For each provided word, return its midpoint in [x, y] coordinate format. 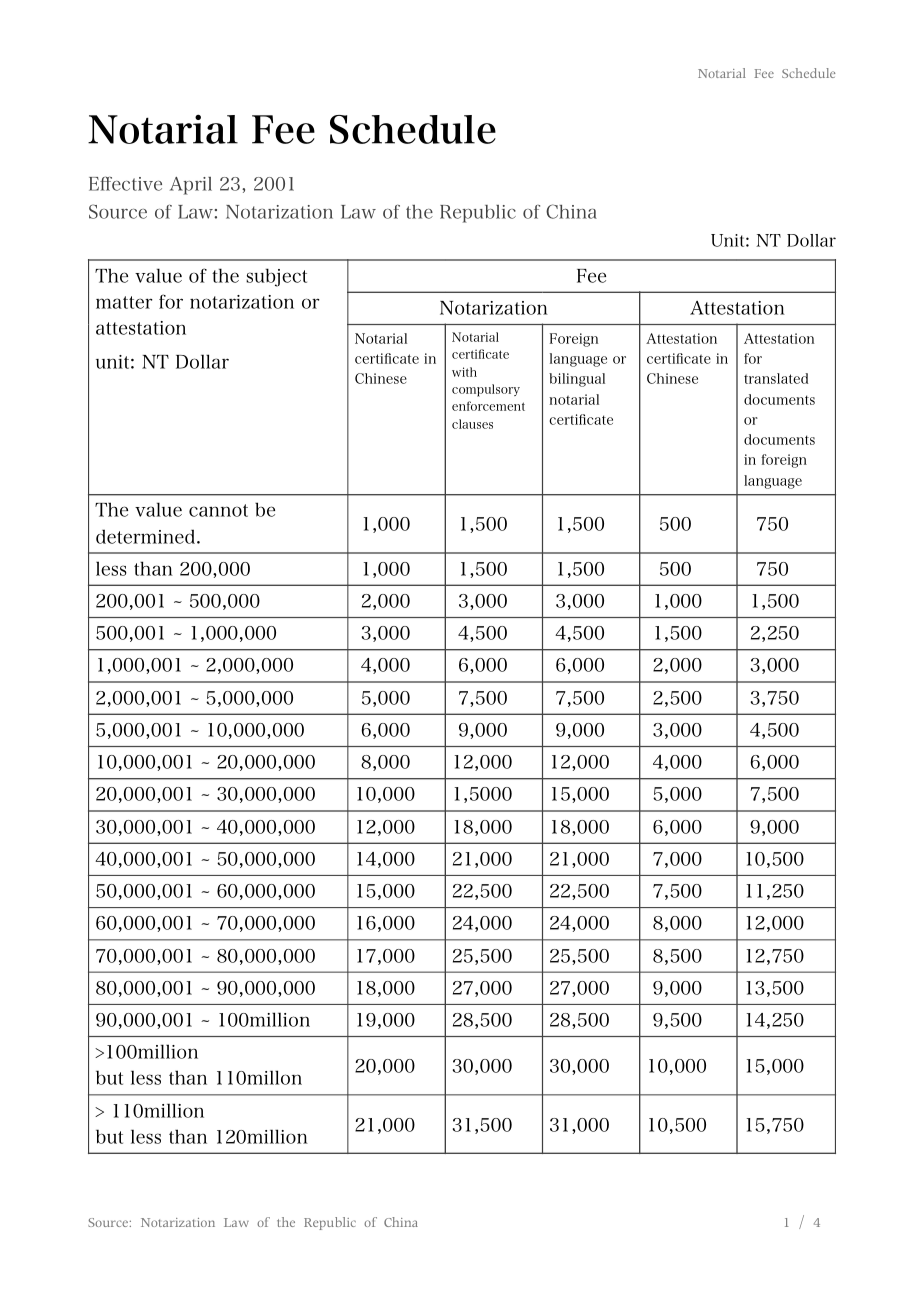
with [464, 372]
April [191, 186]
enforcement [488, 406]
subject [276, 277]
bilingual [577, 380]
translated [776, 378]
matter [124, 302]
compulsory [486, 390]
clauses [472, 424]
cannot [218, 510]
